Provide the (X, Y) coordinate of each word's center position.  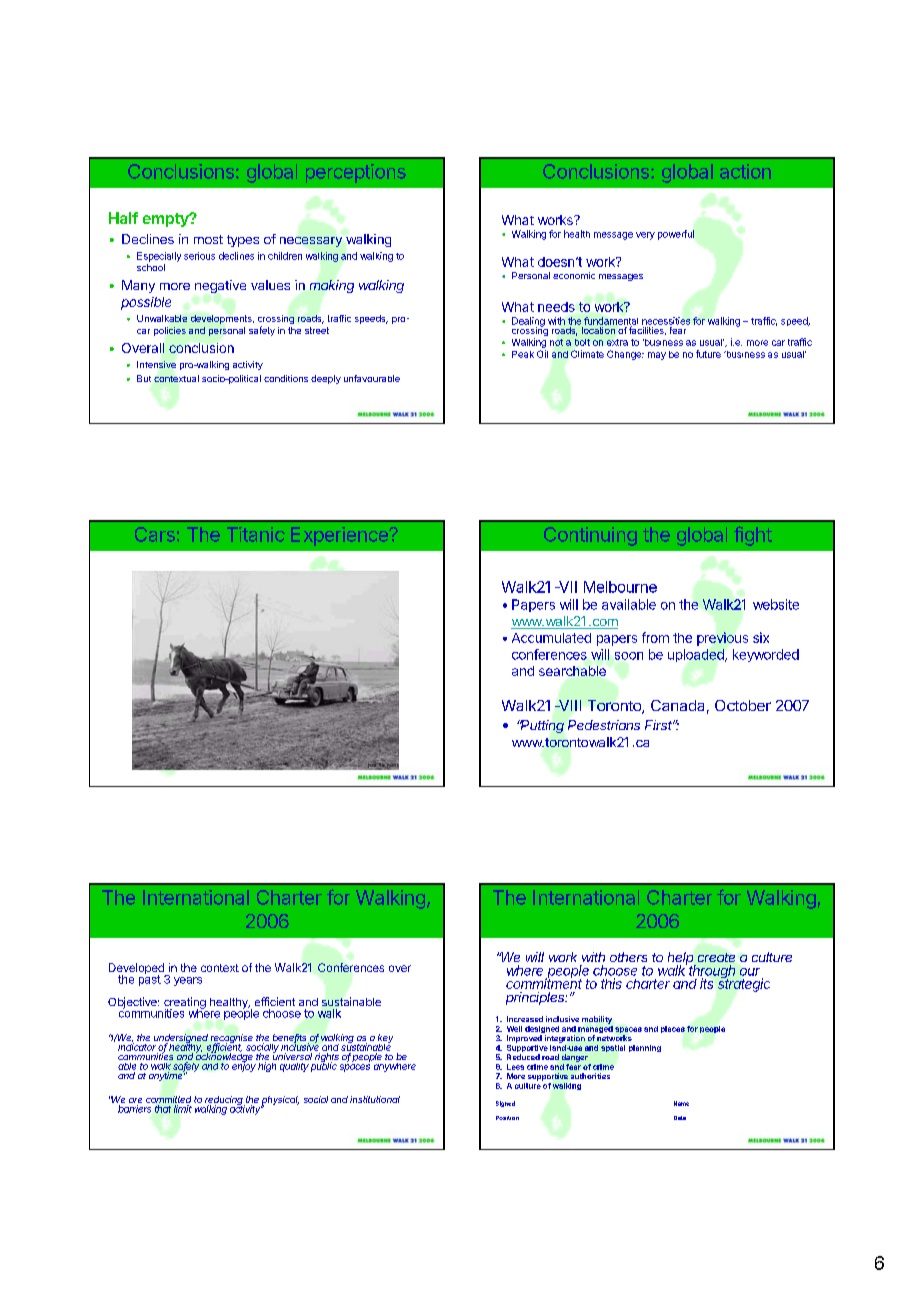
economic (574, 275)
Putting (541, 726)
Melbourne (620, 587)
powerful (676, 235)
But (144, 378)
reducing (224, 1102)
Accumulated (551, 638)
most (208, 239)
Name (681, 1103)
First (660, 725)
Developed (137, 970)
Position (507, 1118)
